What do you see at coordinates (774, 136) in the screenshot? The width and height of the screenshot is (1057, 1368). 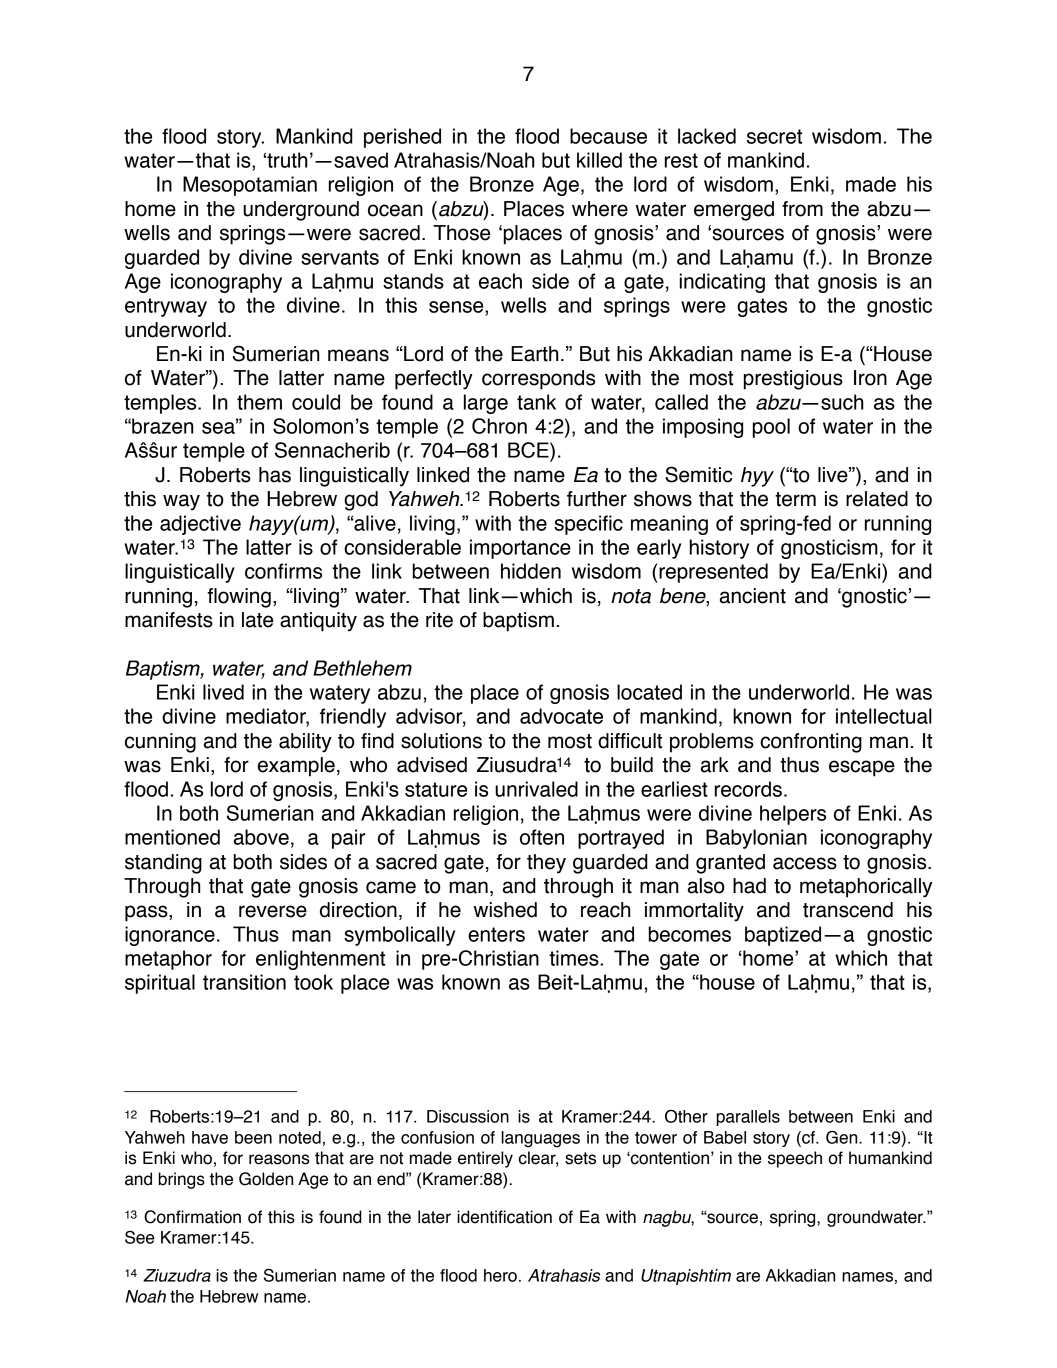 I see `secret` at bounding box center [774, 136].
